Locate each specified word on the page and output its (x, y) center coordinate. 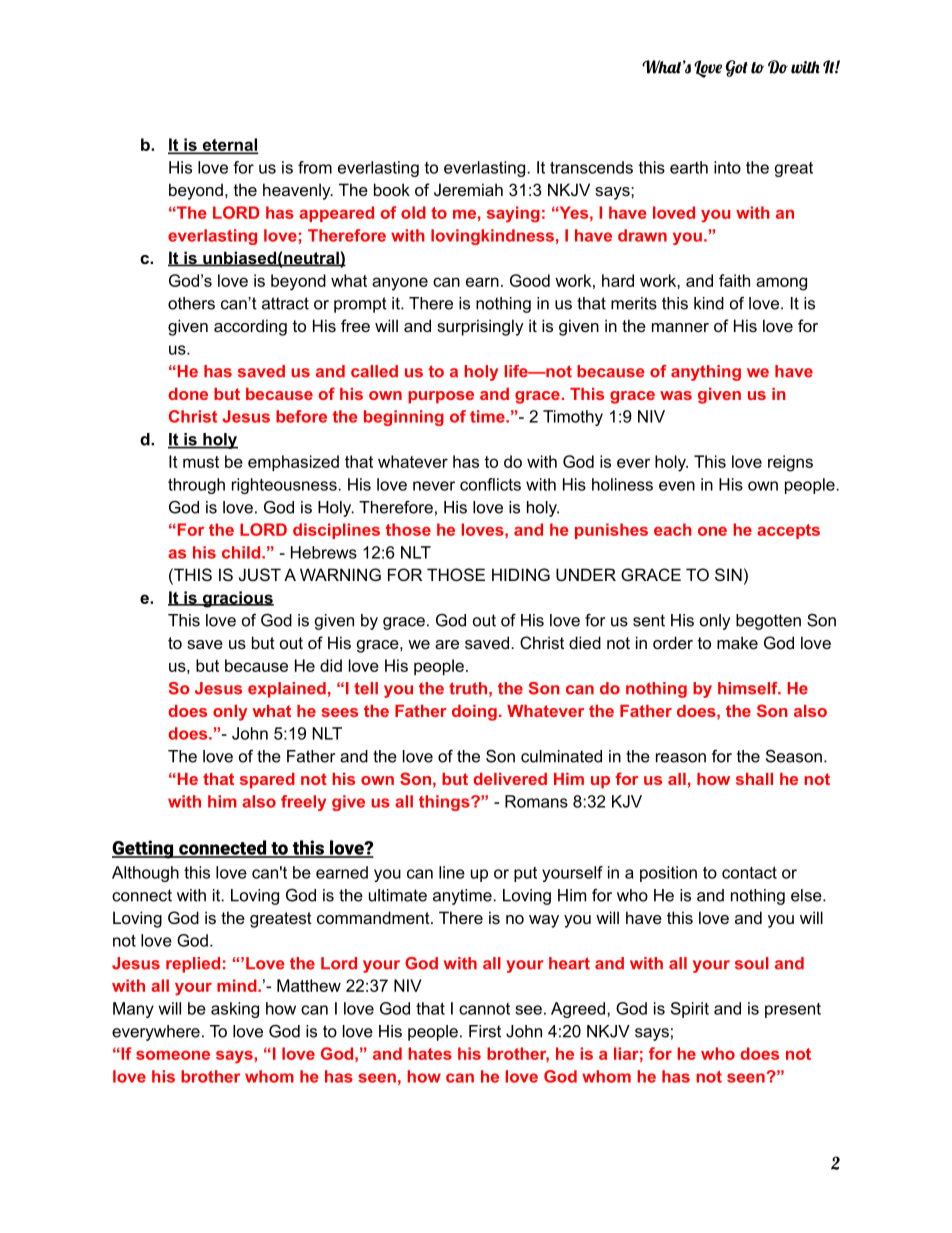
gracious (237, 599)
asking (235, 1010)
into (727, 167)
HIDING (521, 574)
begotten (768, 622)
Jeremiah (468, 189)
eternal (229, 145)
